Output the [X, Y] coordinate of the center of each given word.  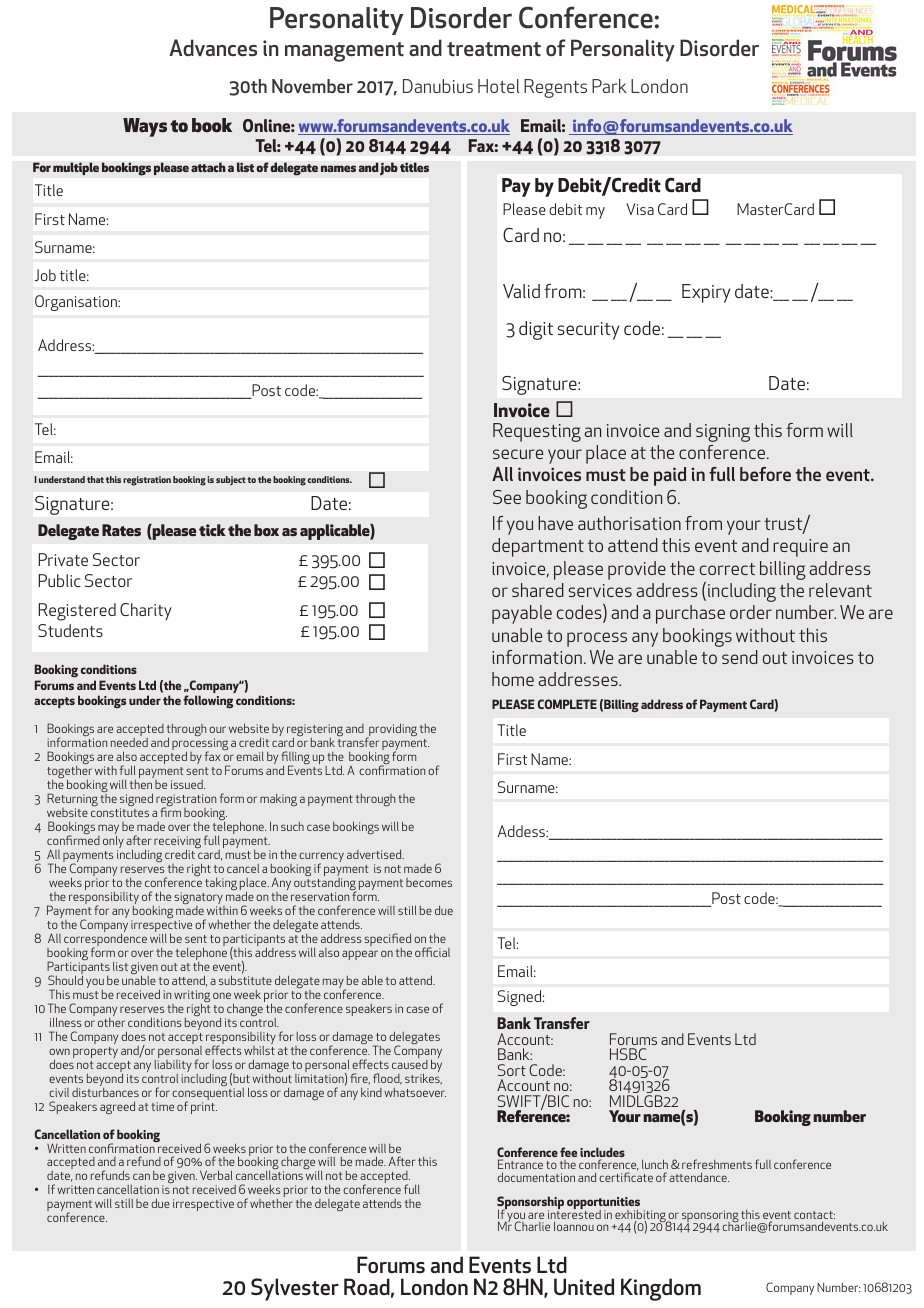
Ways [145, 127]
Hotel [498, 86]
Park [609, 86]
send [740, 657]
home [513, 679]
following [208, 702]
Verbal [216, 1175]
